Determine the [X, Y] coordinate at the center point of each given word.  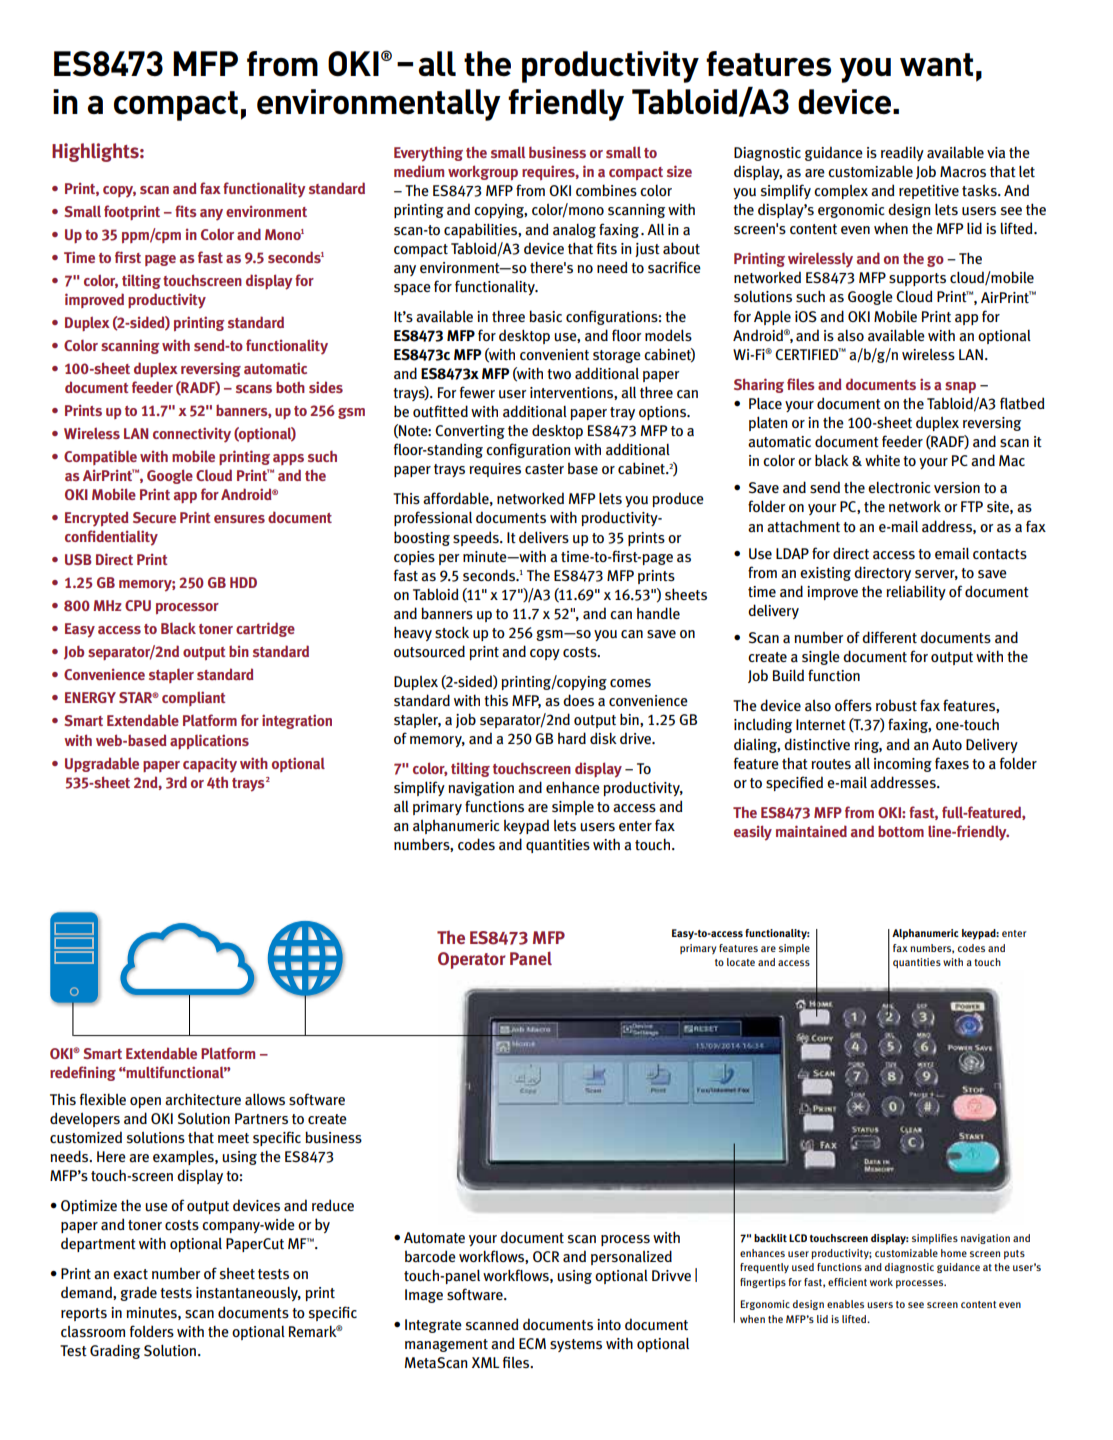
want [936, 64]
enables [845, 1304]
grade [138, 1293]
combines [606, 190]
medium [419, 171]
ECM [532, 1343]
